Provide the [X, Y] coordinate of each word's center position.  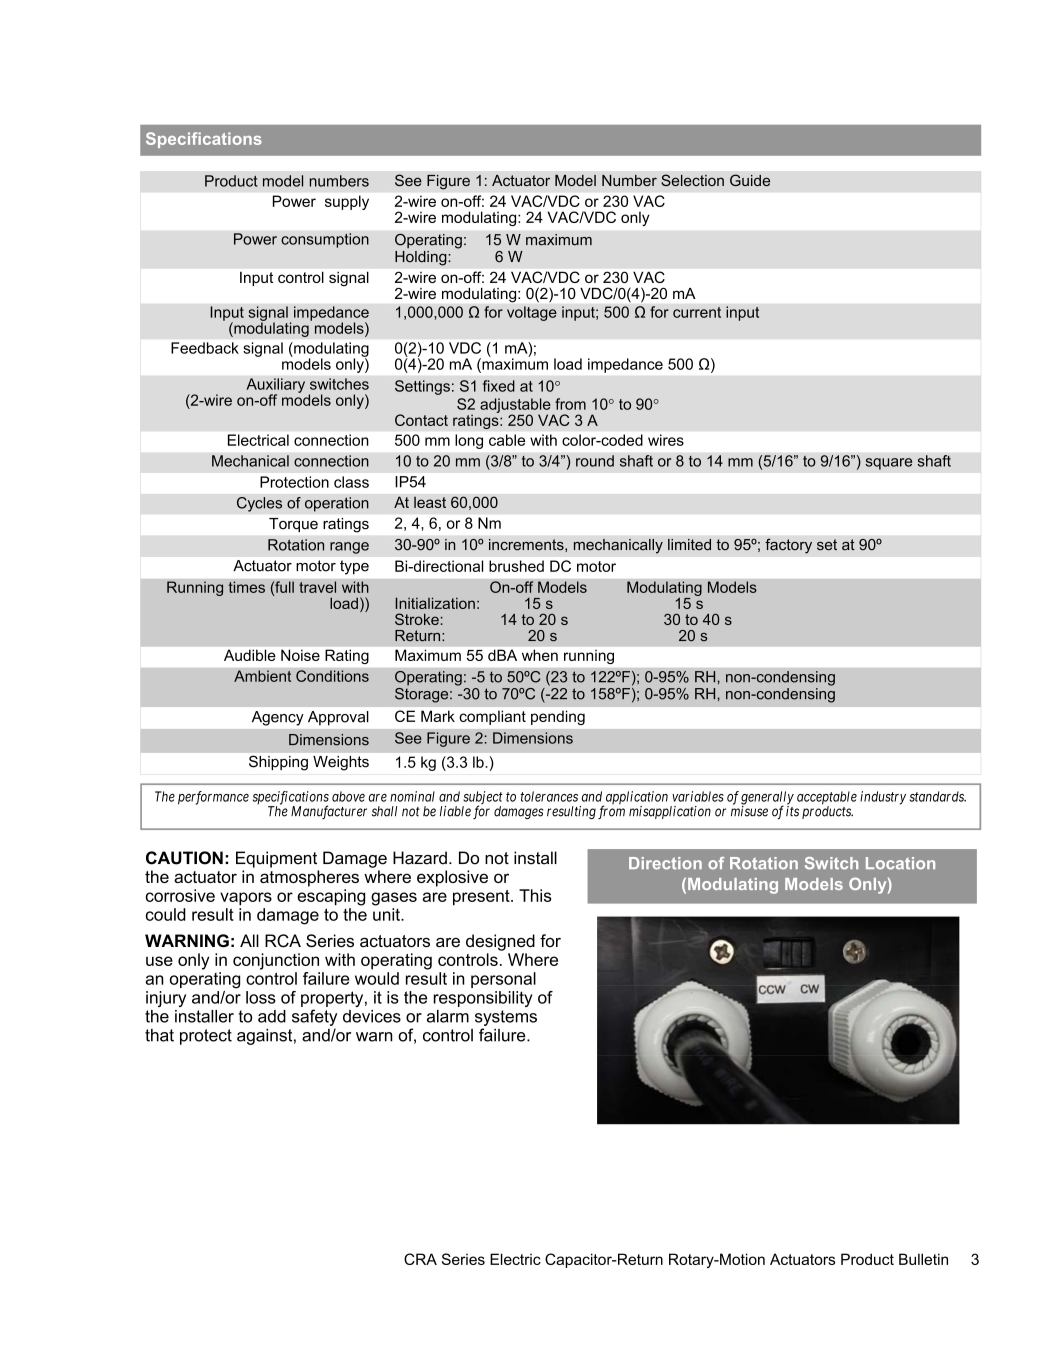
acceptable [827, 799]
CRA [420, 1259]
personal [503, 980]
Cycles [259, 504]
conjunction [276, 961]
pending [558, 718]
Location [900, 863]
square [889, 464]
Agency [277, 718]
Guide [750, 180]
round [595, 461]
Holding [422, 258]
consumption [325, 240]
